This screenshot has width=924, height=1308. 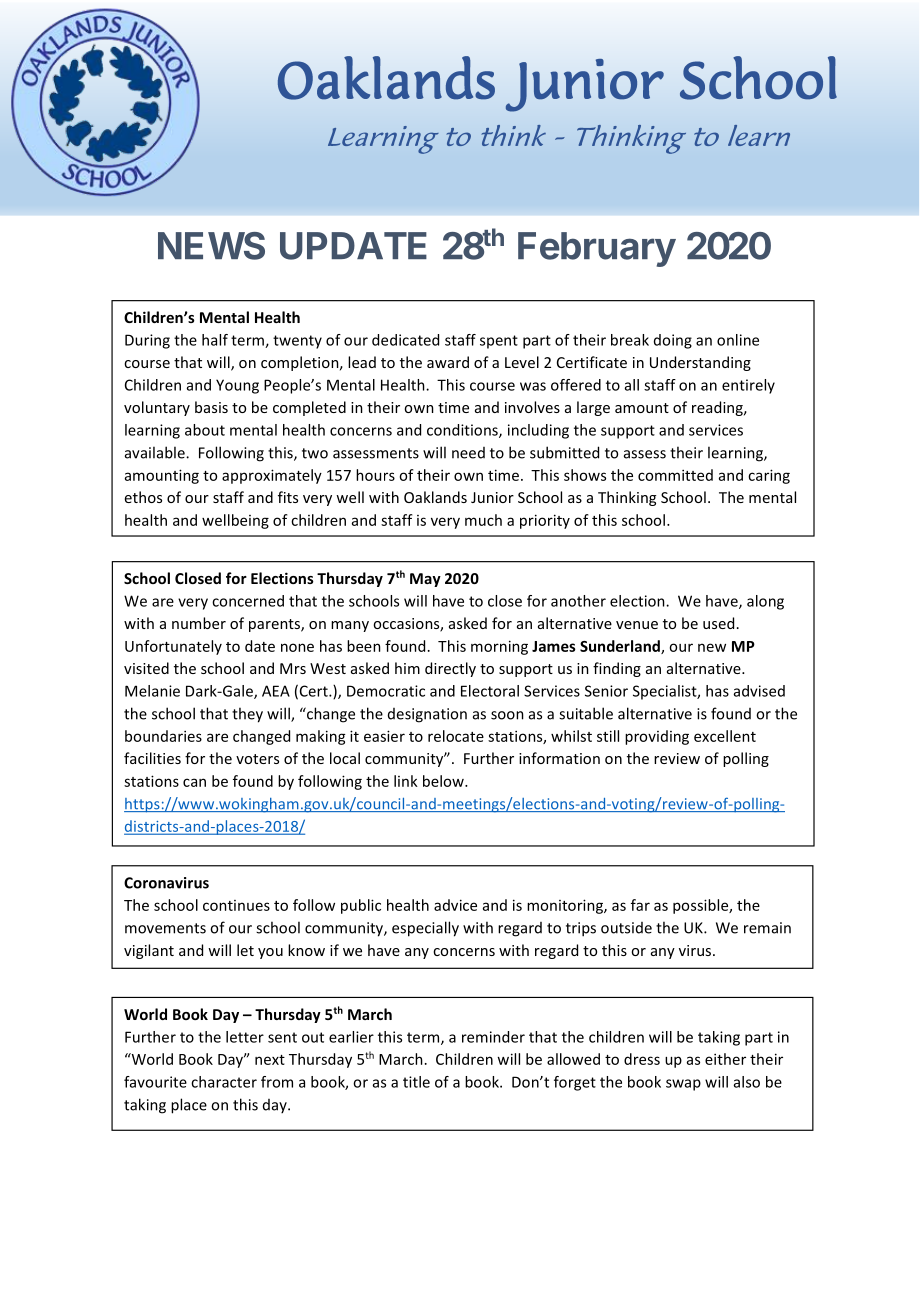 What do you see at coordinates (493, 1037) in the screenshot?
I see `reminder` at bounding box center [493, 1037].
